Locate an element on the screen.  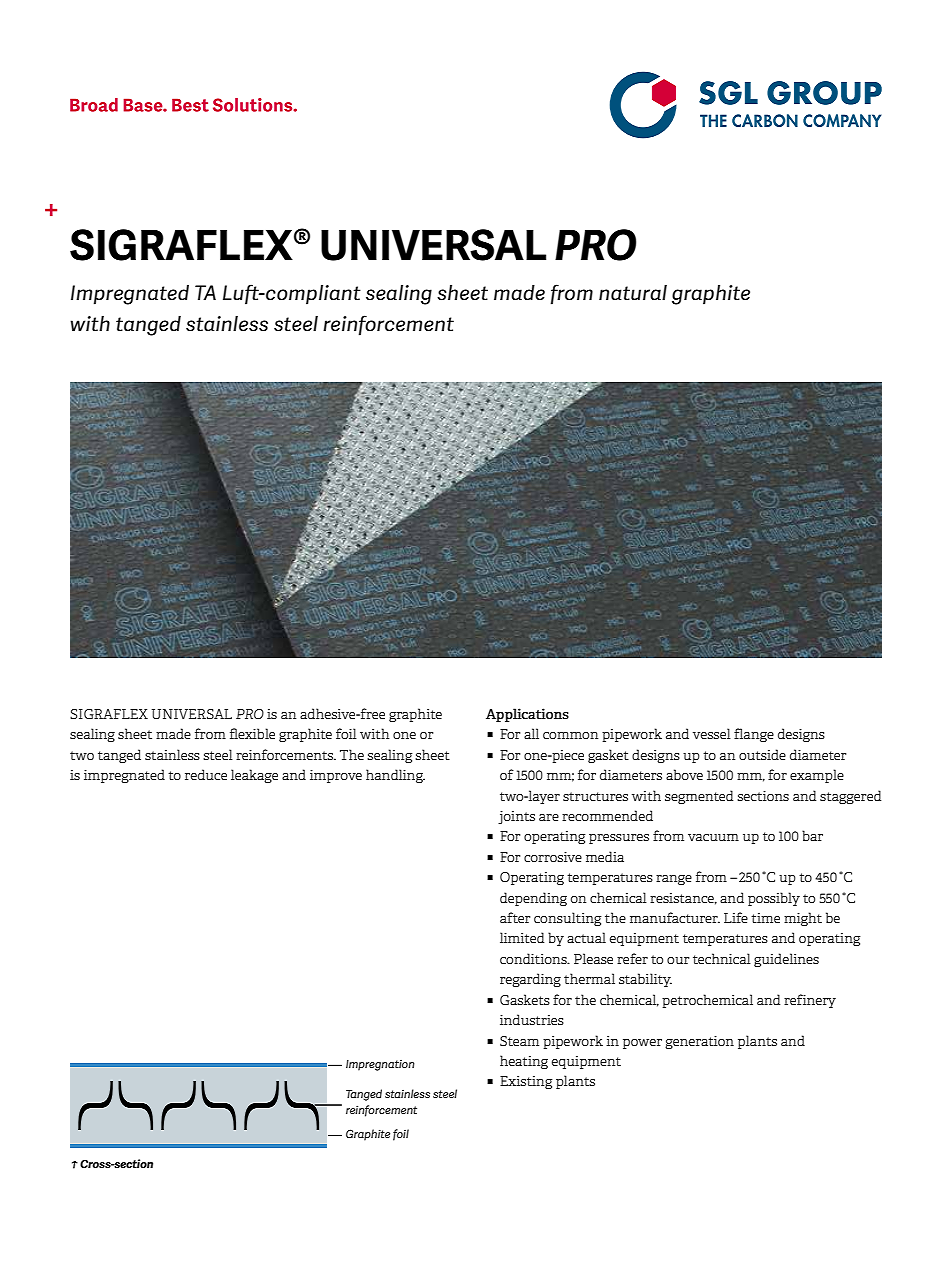
flexible is located at coordinates (252, 733).
